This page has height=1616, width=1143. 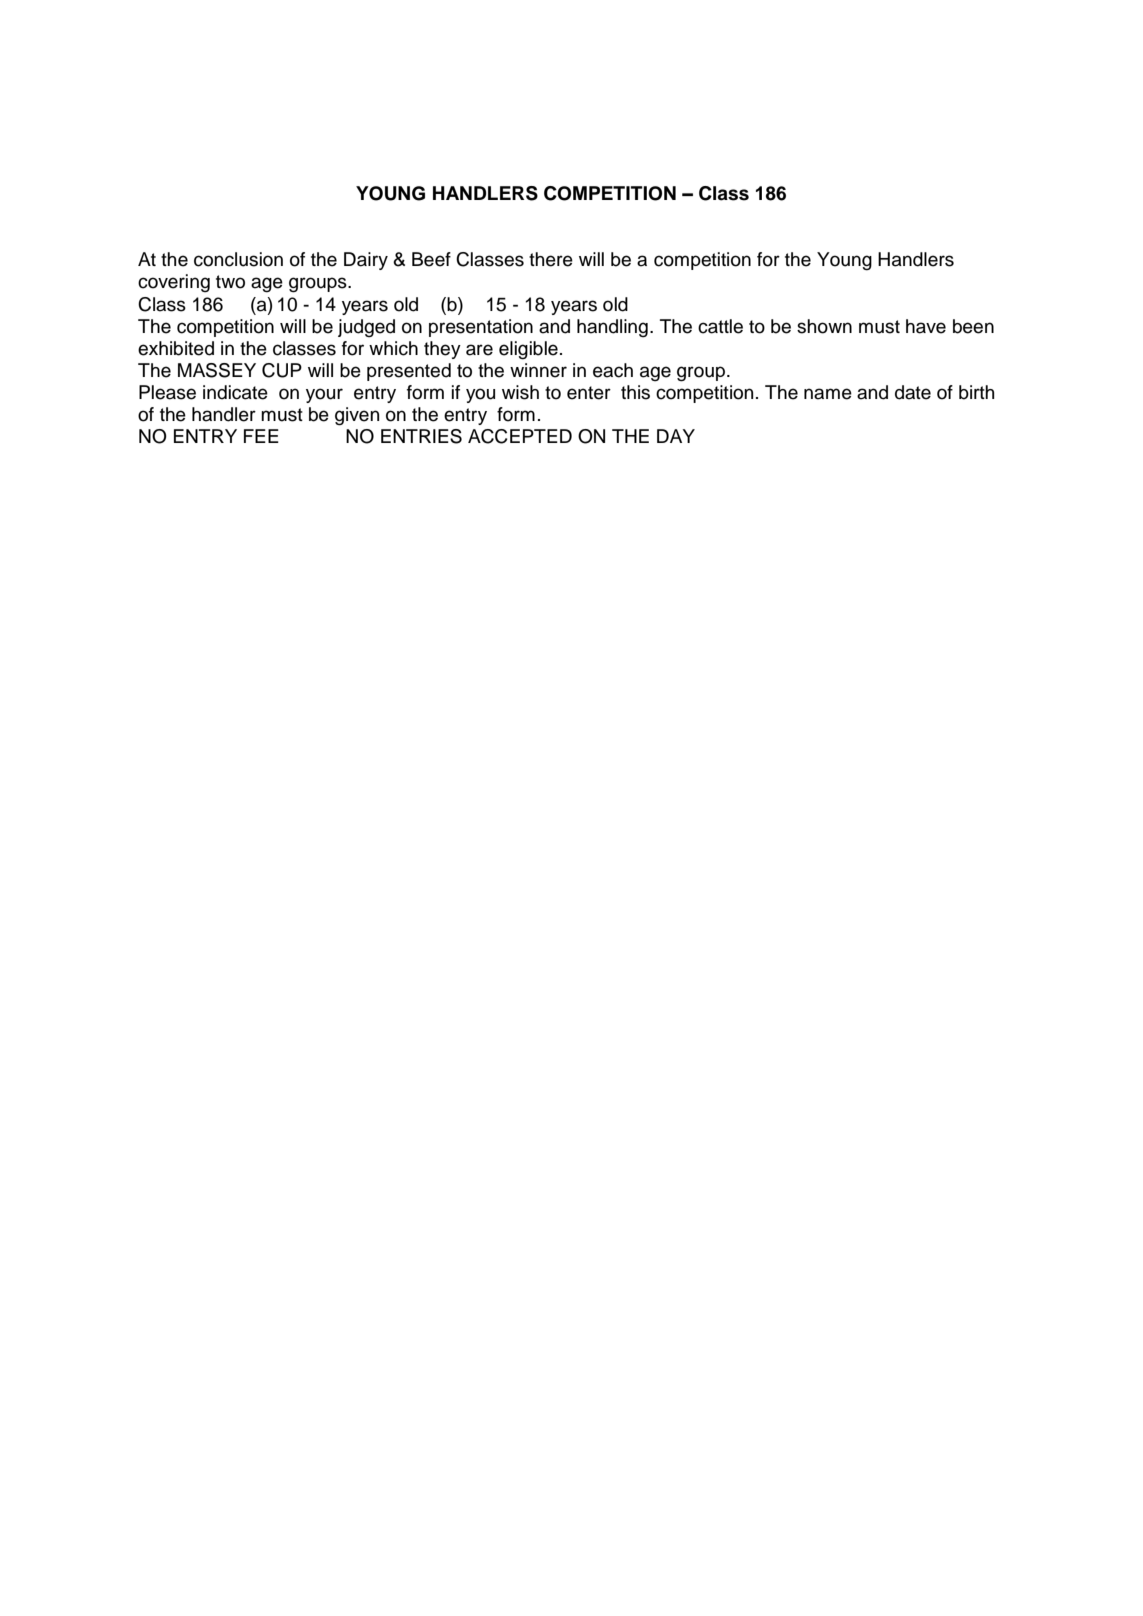 I want to click on there, so click(x=551, y=259).
